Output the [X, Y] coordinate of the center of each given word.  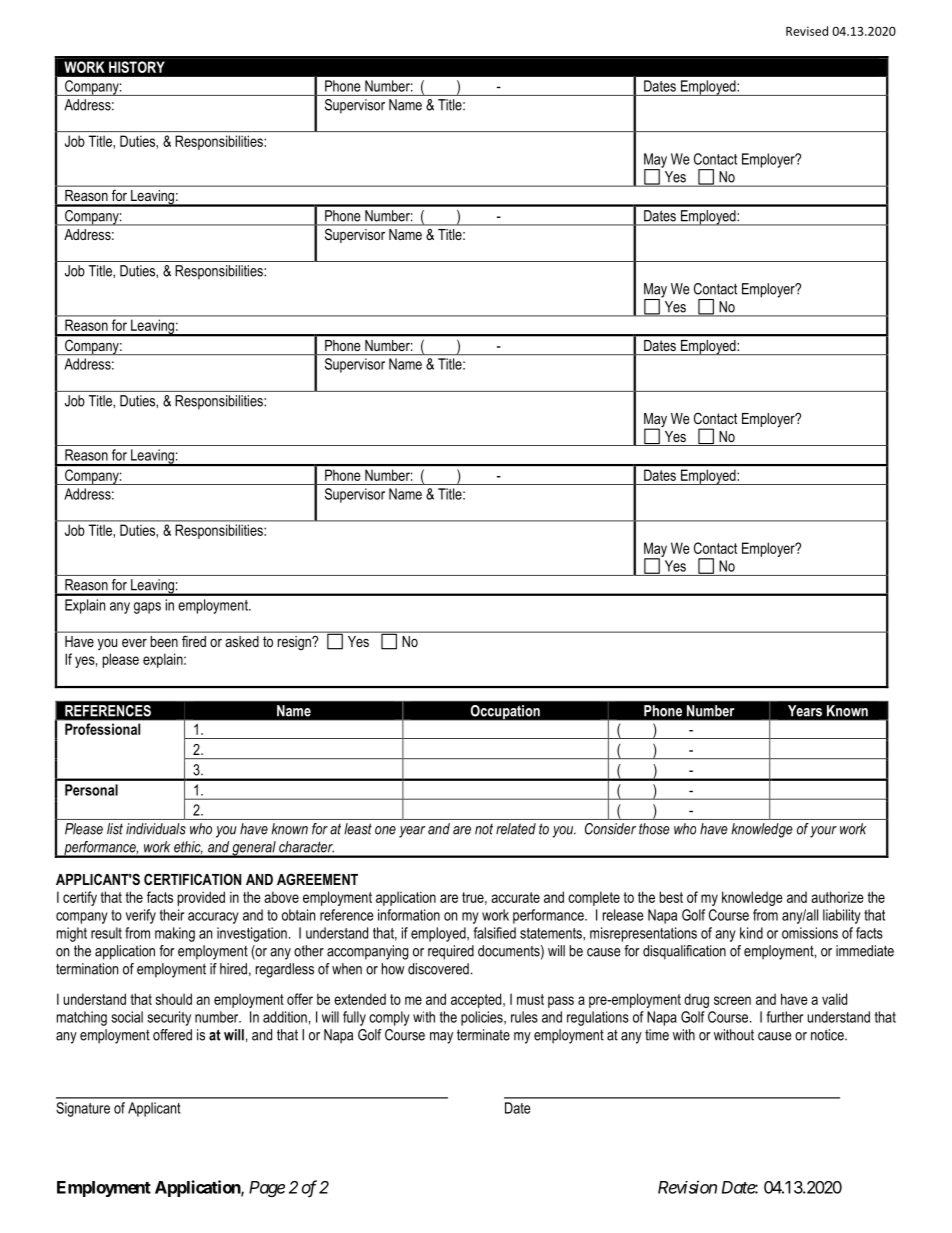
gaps [147, 608]
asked [242, 641]
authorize [837, 897]
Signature [83, 1109]
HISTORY [136, 67]
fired [194, 641]
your [823, 832]
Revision [687, 1187]
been [164, 641]
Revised [807, 31]
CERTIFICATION [192, 879]
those [654, 829]
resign [295, 643]
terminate [483, 1035]
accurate [515, 897]
